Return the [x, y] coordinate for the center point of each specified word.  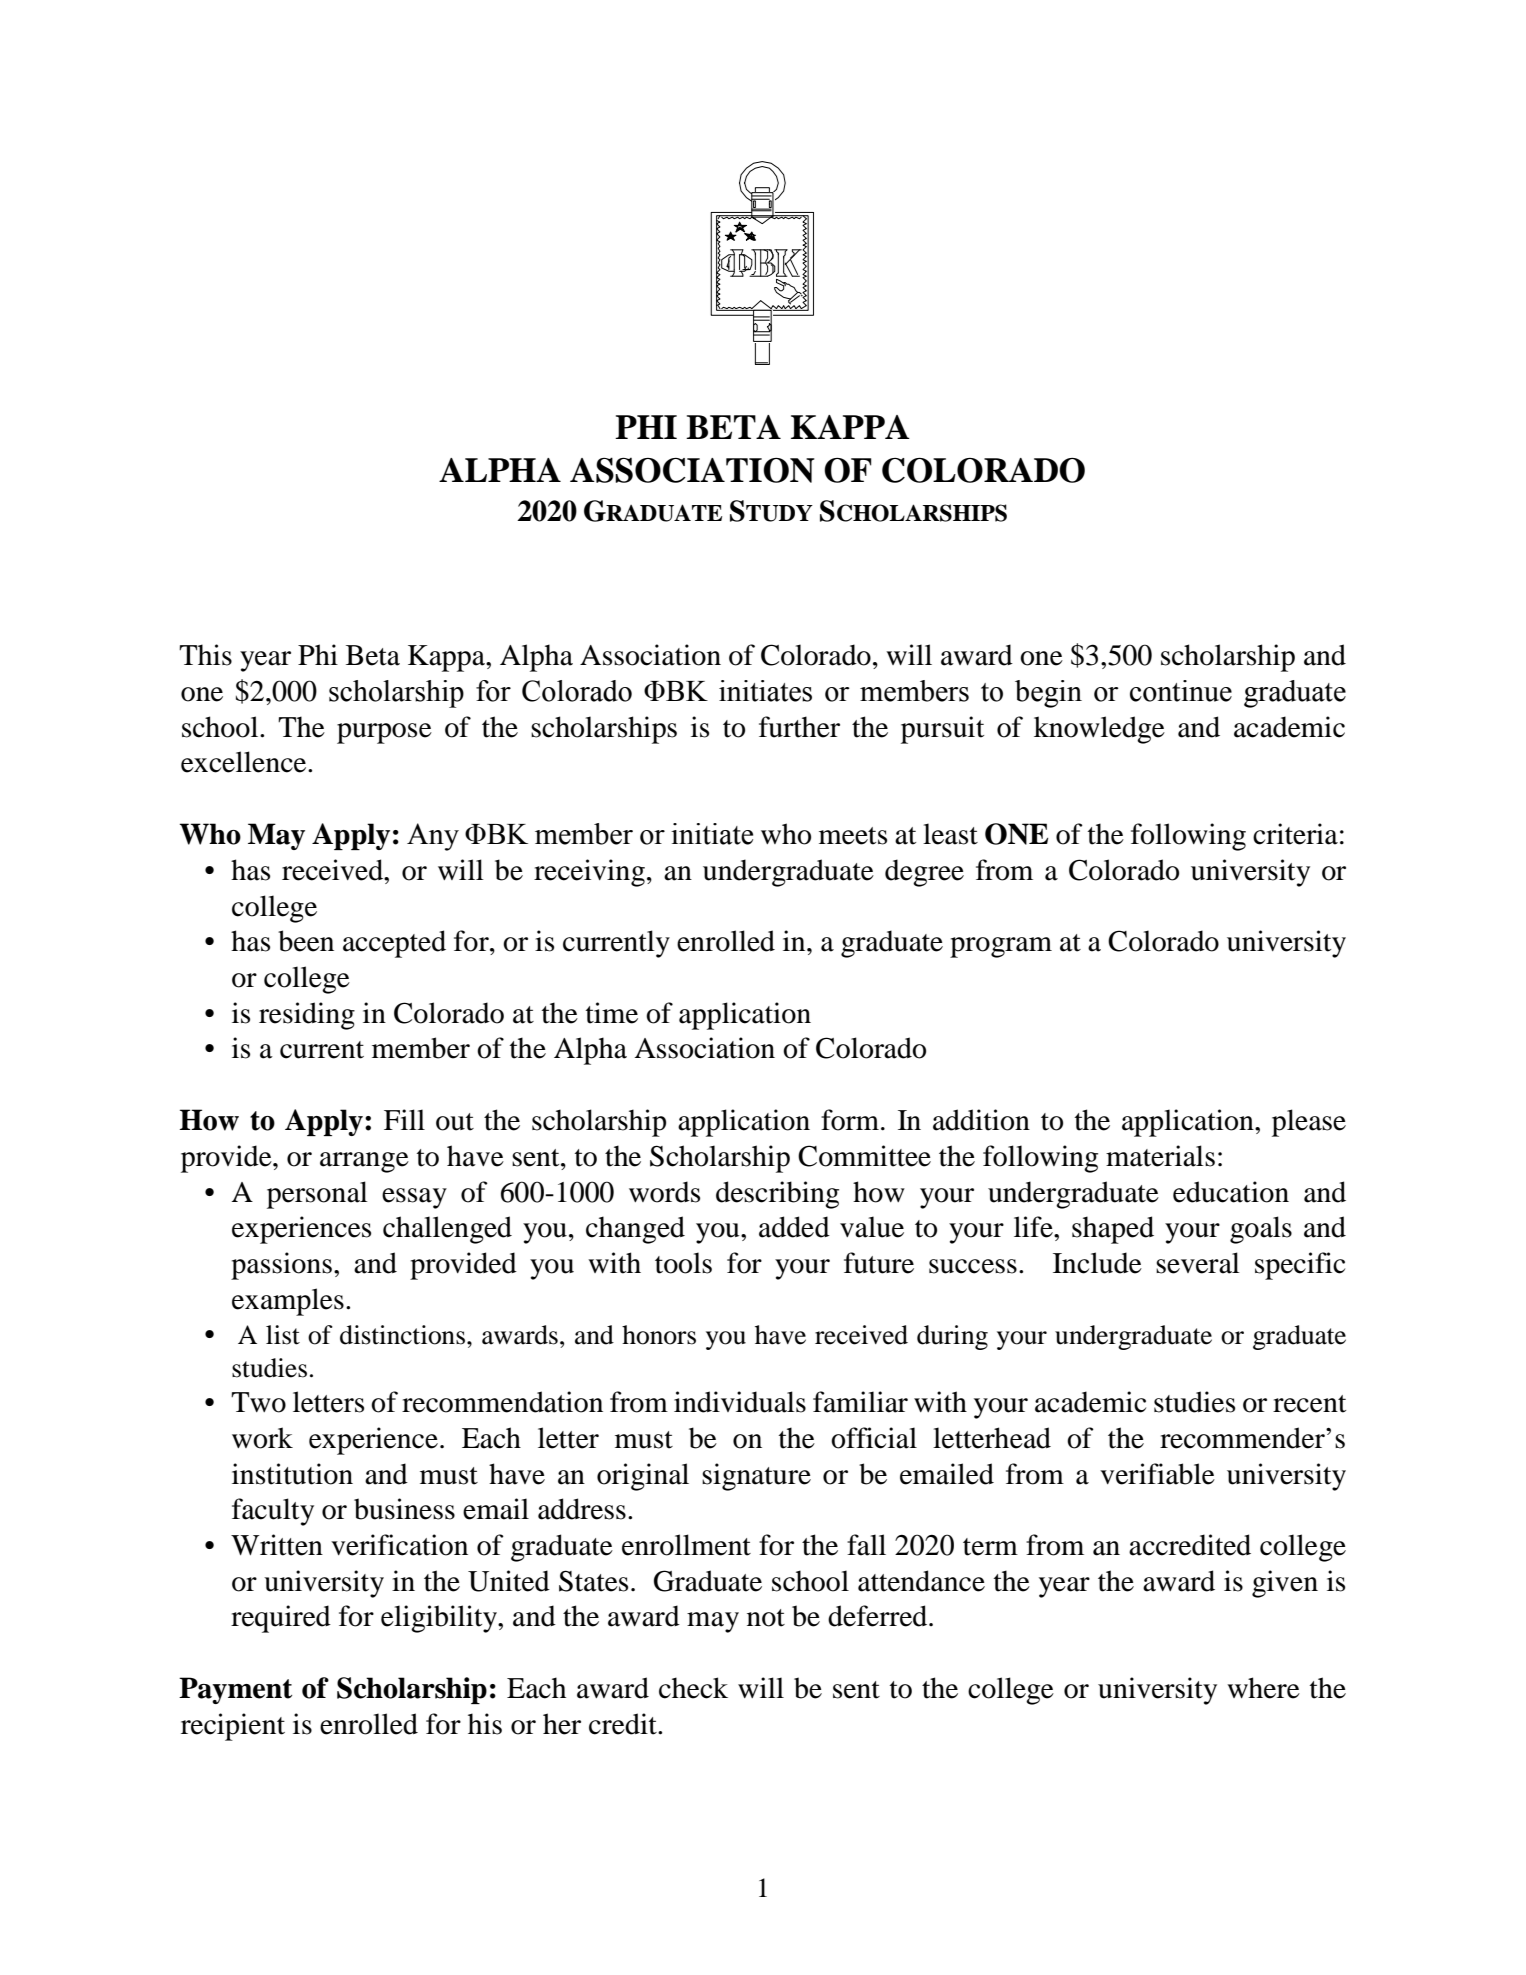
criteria [1295, 834]
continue [1181, 691]
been [306, 941]
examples [288, 1302]
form [850, 1120]
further [799, 727]
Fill [404, 1119]
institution [292, 1474]
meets [853, 836]
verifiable [1157, 1474]
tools [683, 1263]
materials [1160, 1156]
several [1198, 1263]
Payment [235, 1690]
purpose [384, 733]
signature [756, 1477]
